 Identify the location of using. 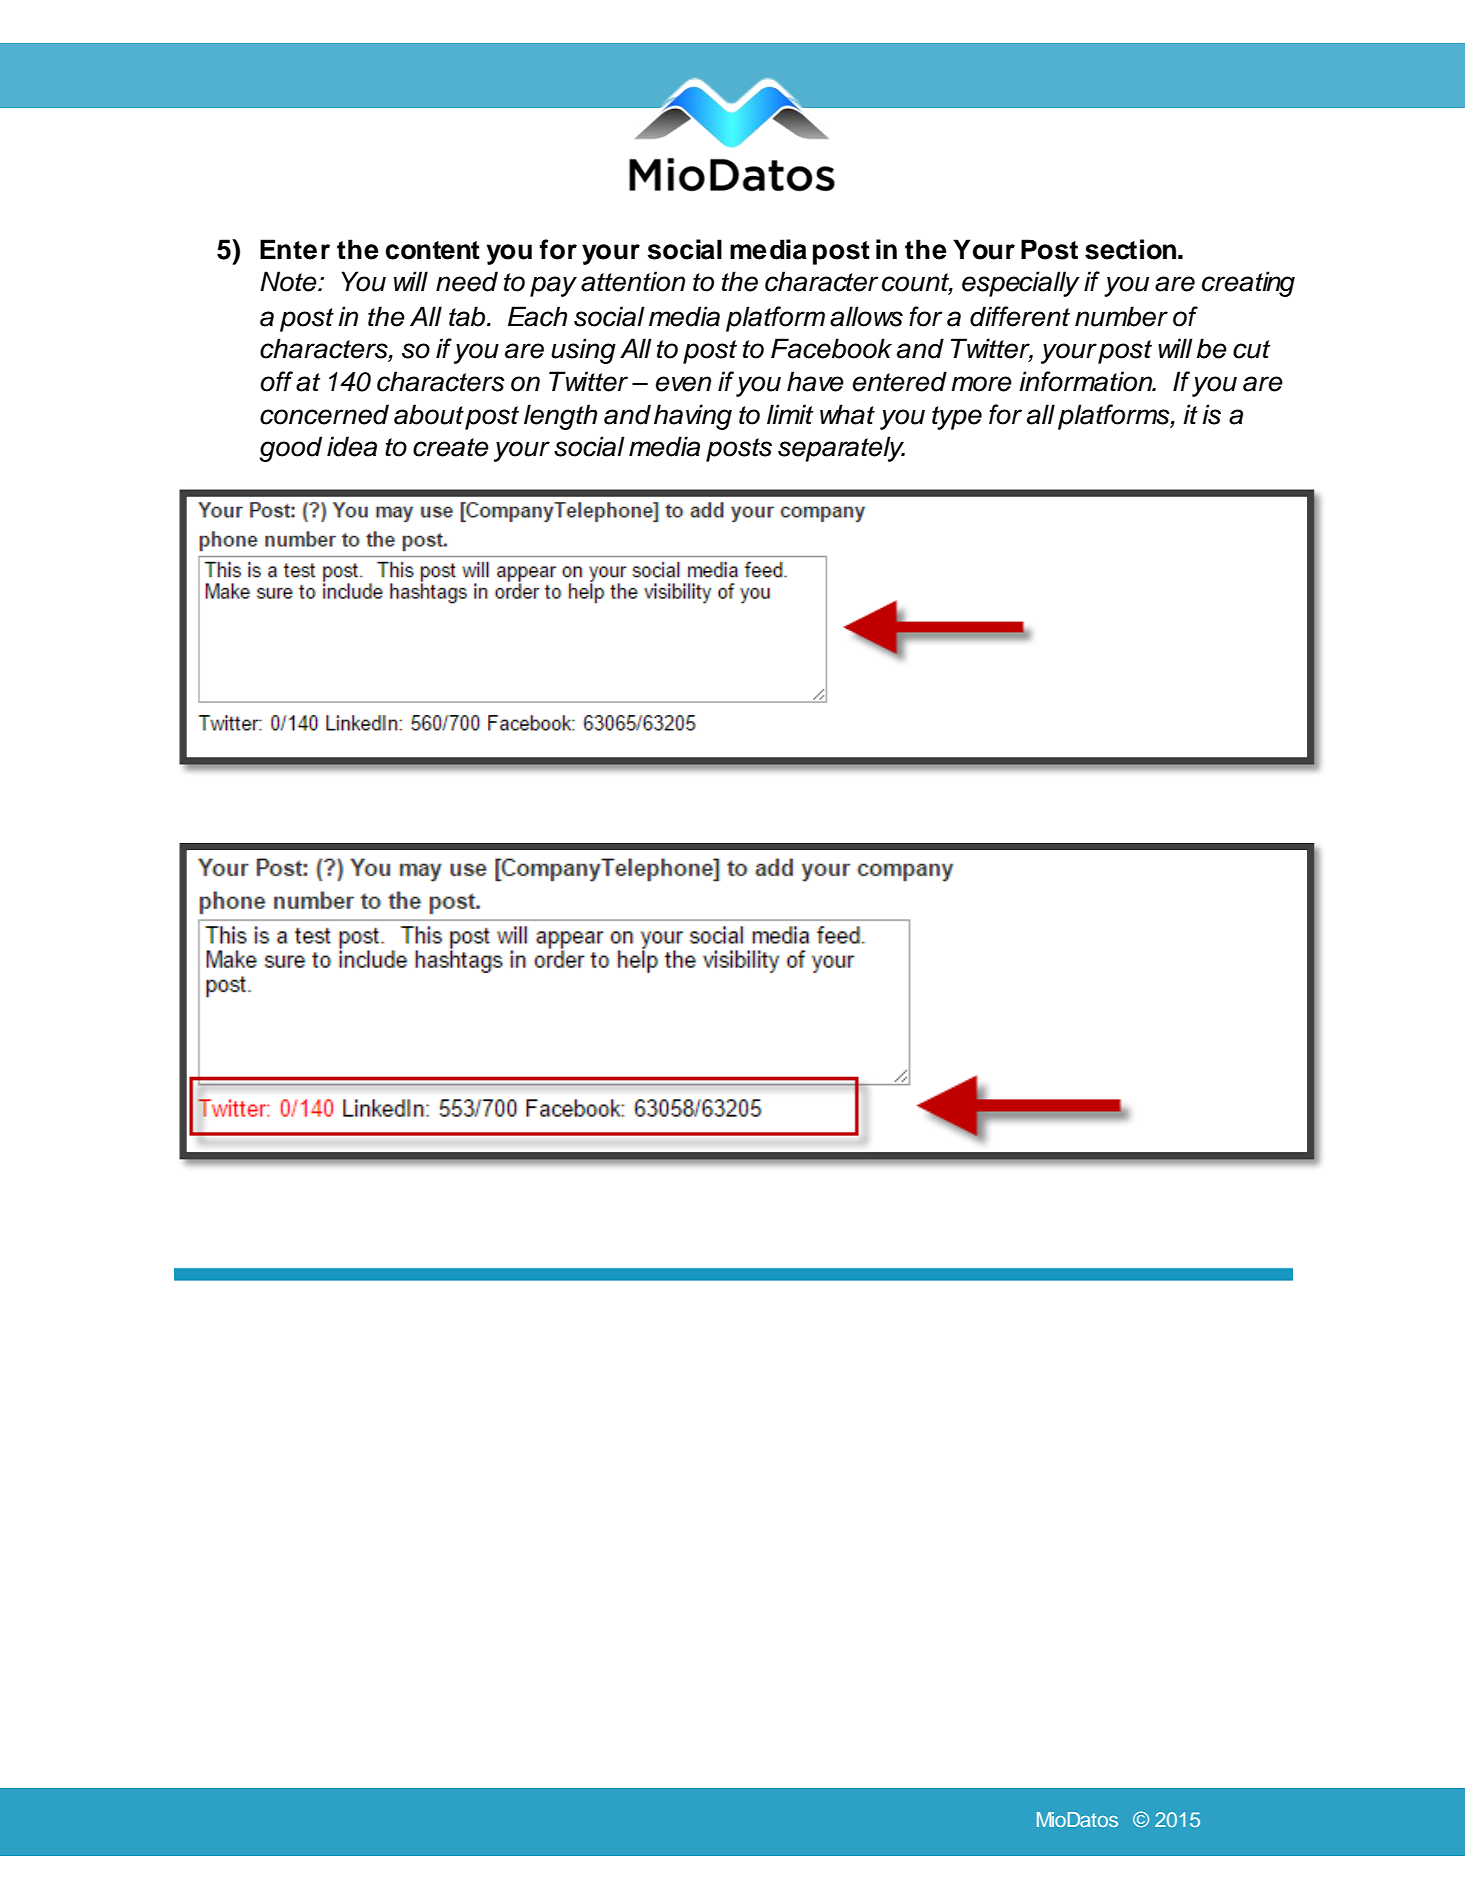
(583, 351).
